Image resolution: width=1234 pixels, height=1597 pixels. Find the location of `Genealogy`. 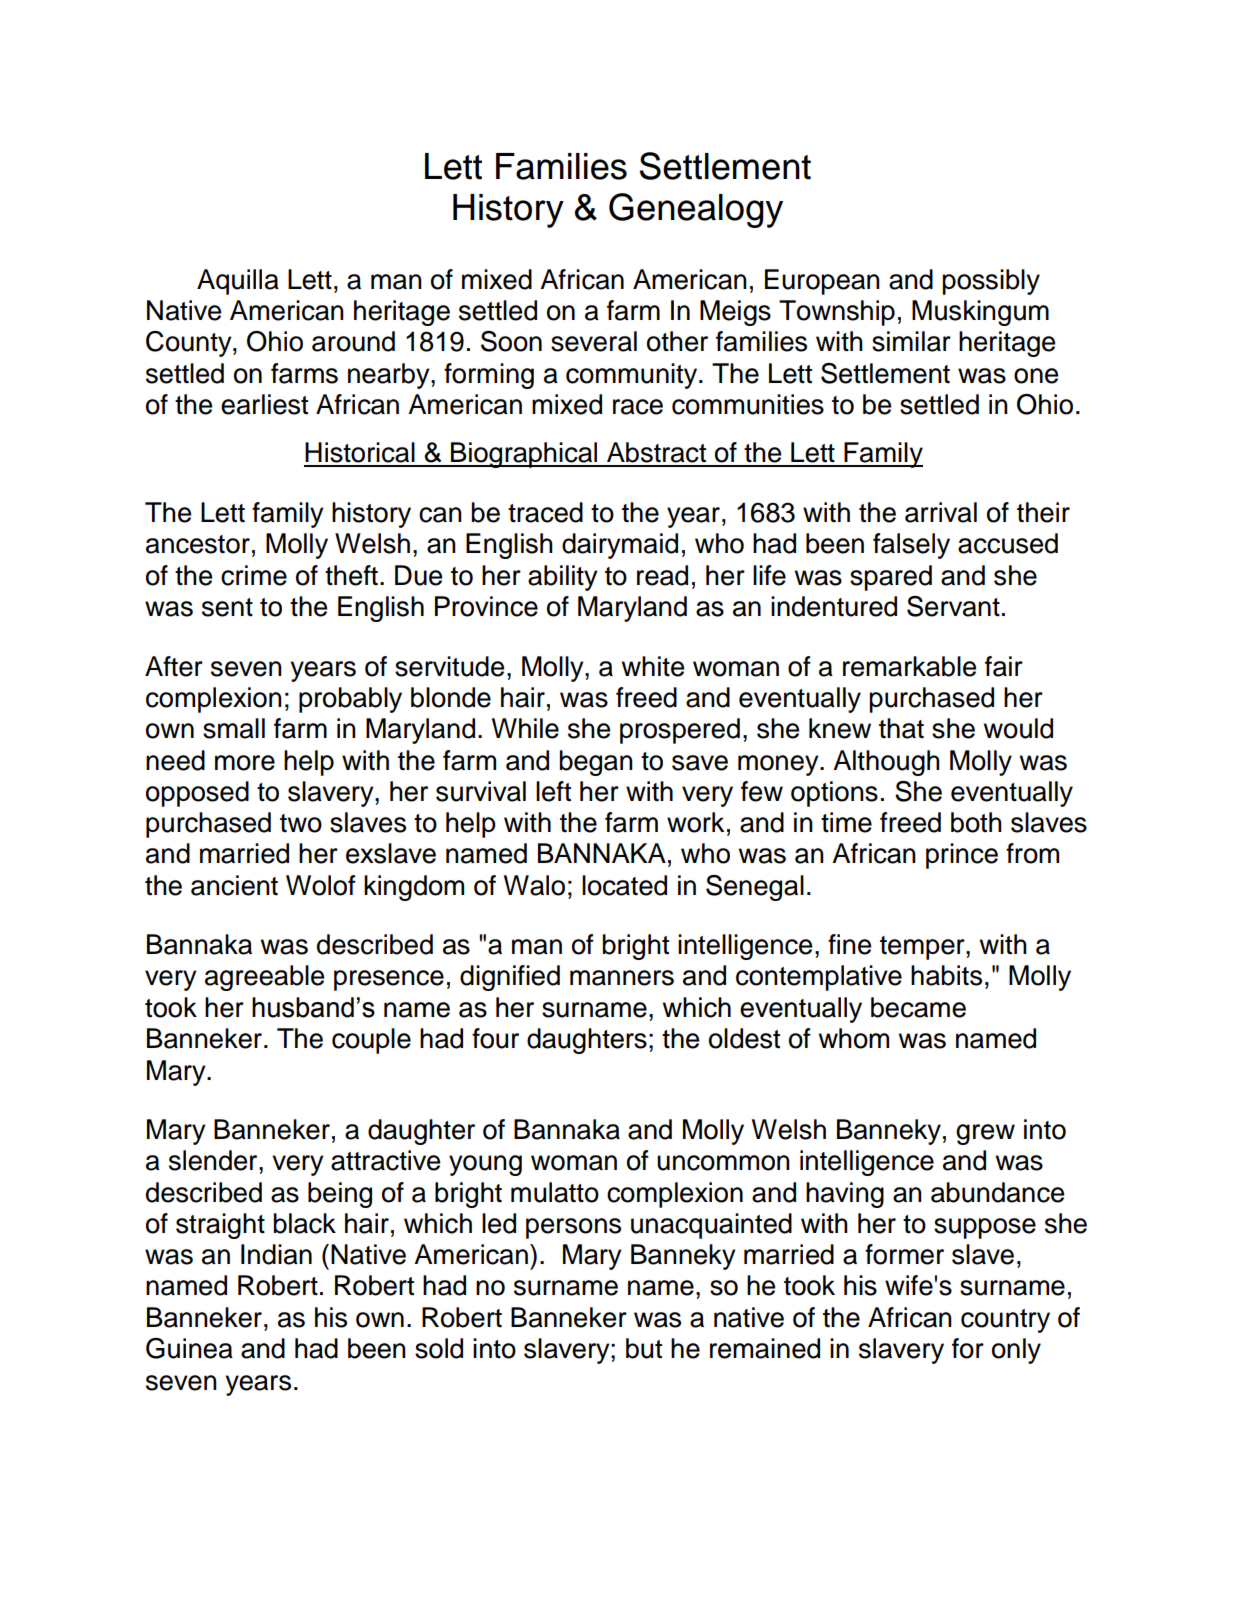

Genealogy is located at coordinates (696, 210).
